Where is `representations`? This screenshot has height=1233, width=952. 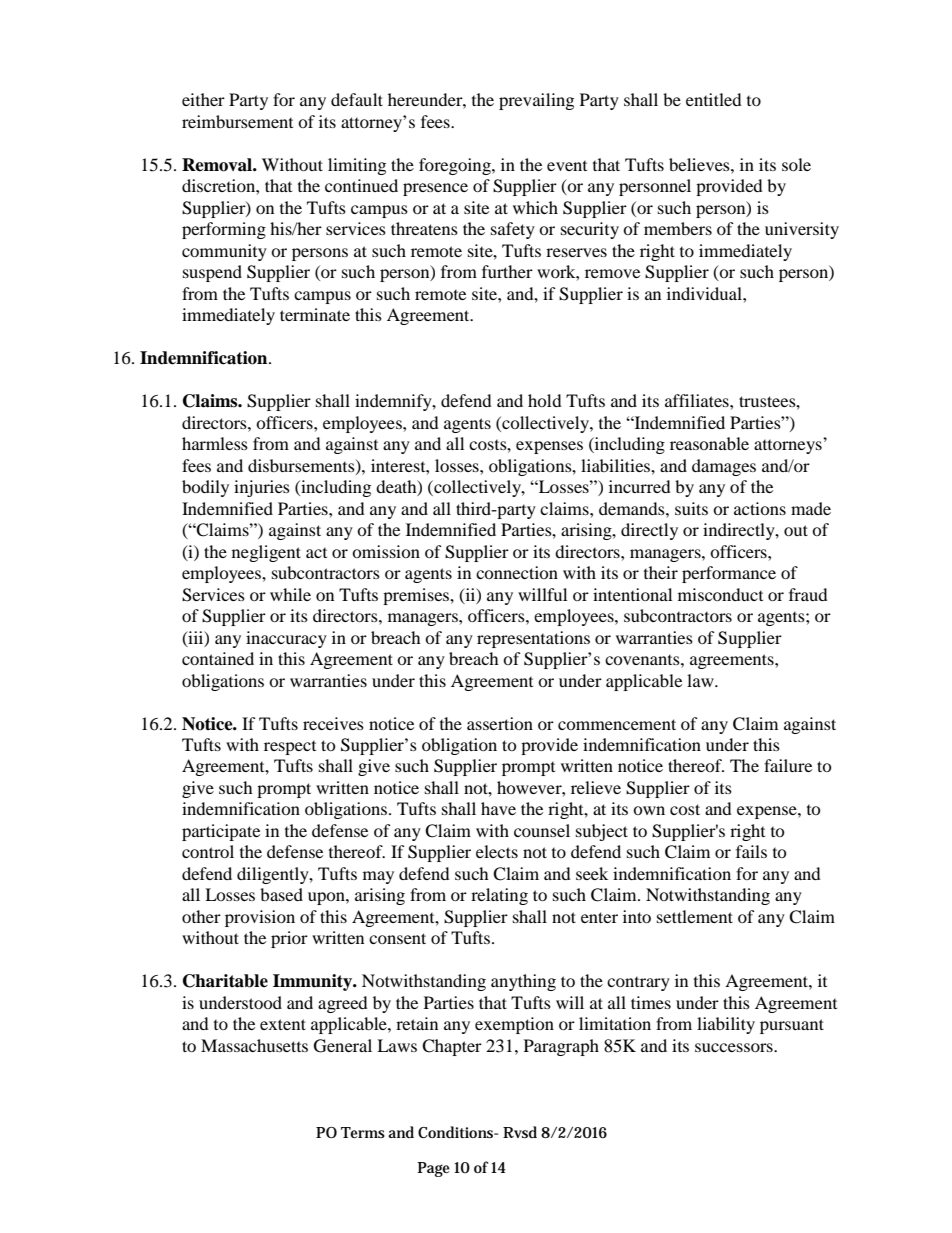 representations is located at coordinates (533, 639).
